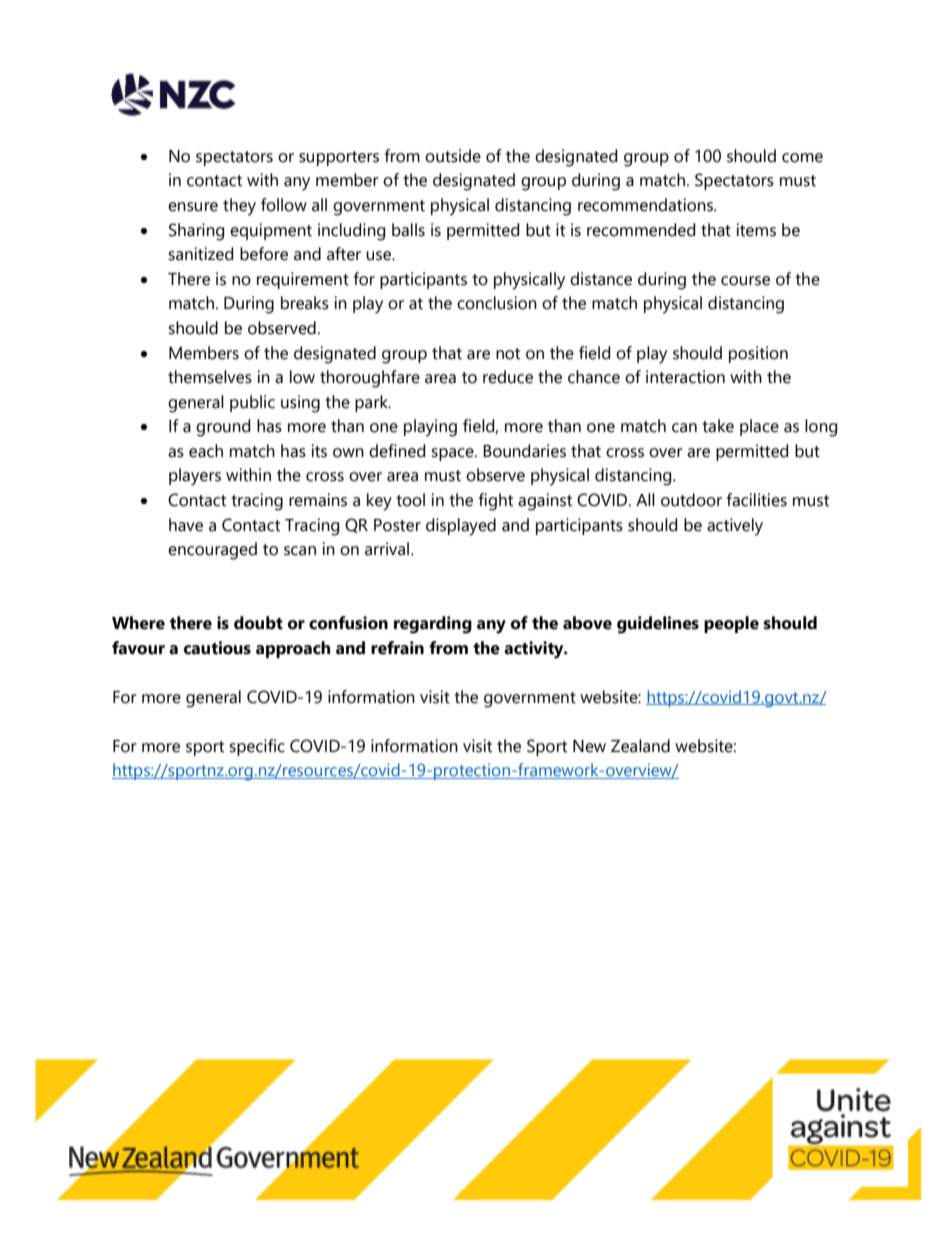 This page has width=952, height=1233. I want to click on each, so click(206, 451).
